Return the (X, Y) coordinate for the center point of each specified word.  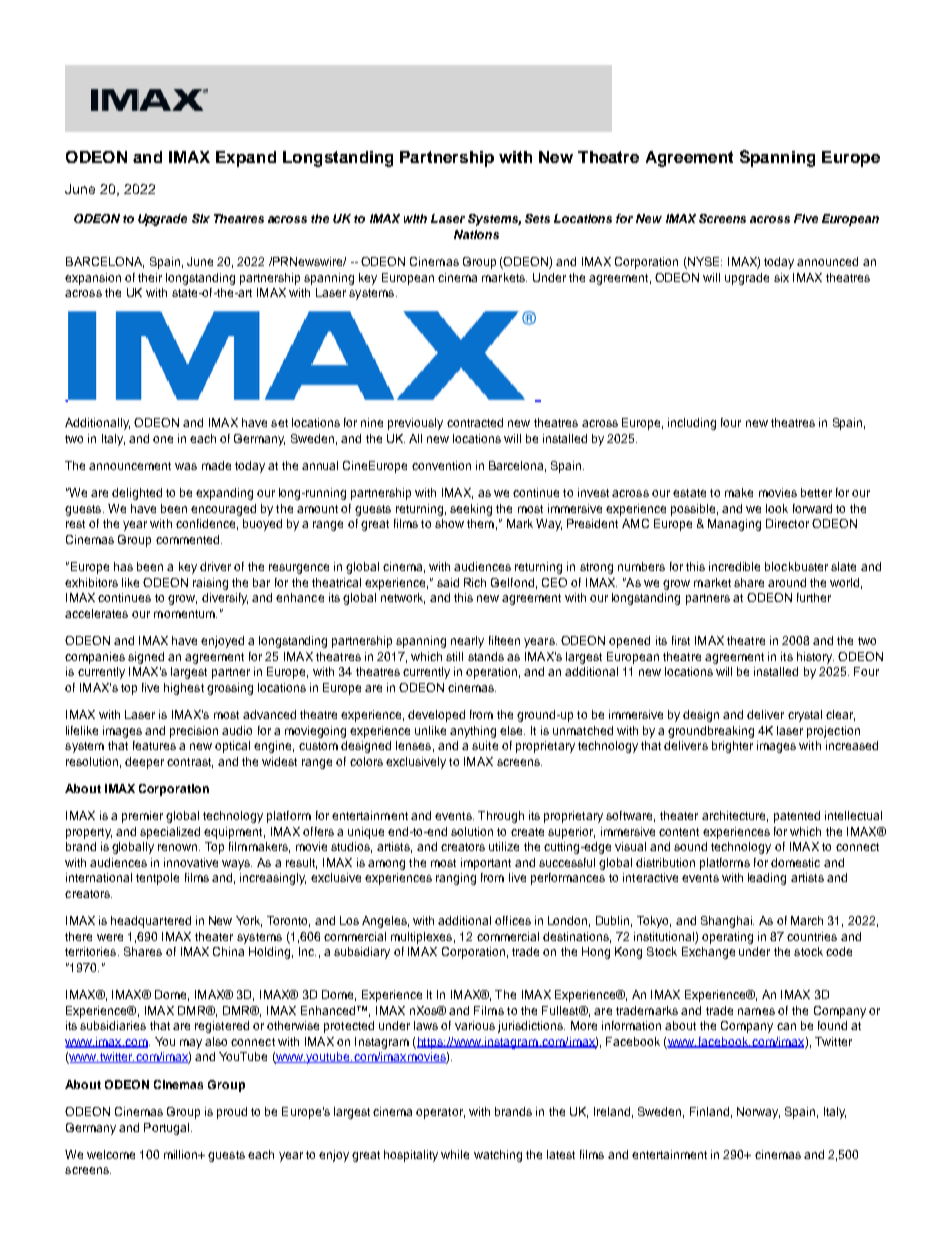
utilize (504, 846)
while (455, 1154)
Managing (734, 525)
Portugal (166, 1129)
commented (189, 539)
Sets (537, 218)
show (449, 523)
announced (827, 261)
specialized (170, 833)
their (150, 277)
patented (797, 817)
